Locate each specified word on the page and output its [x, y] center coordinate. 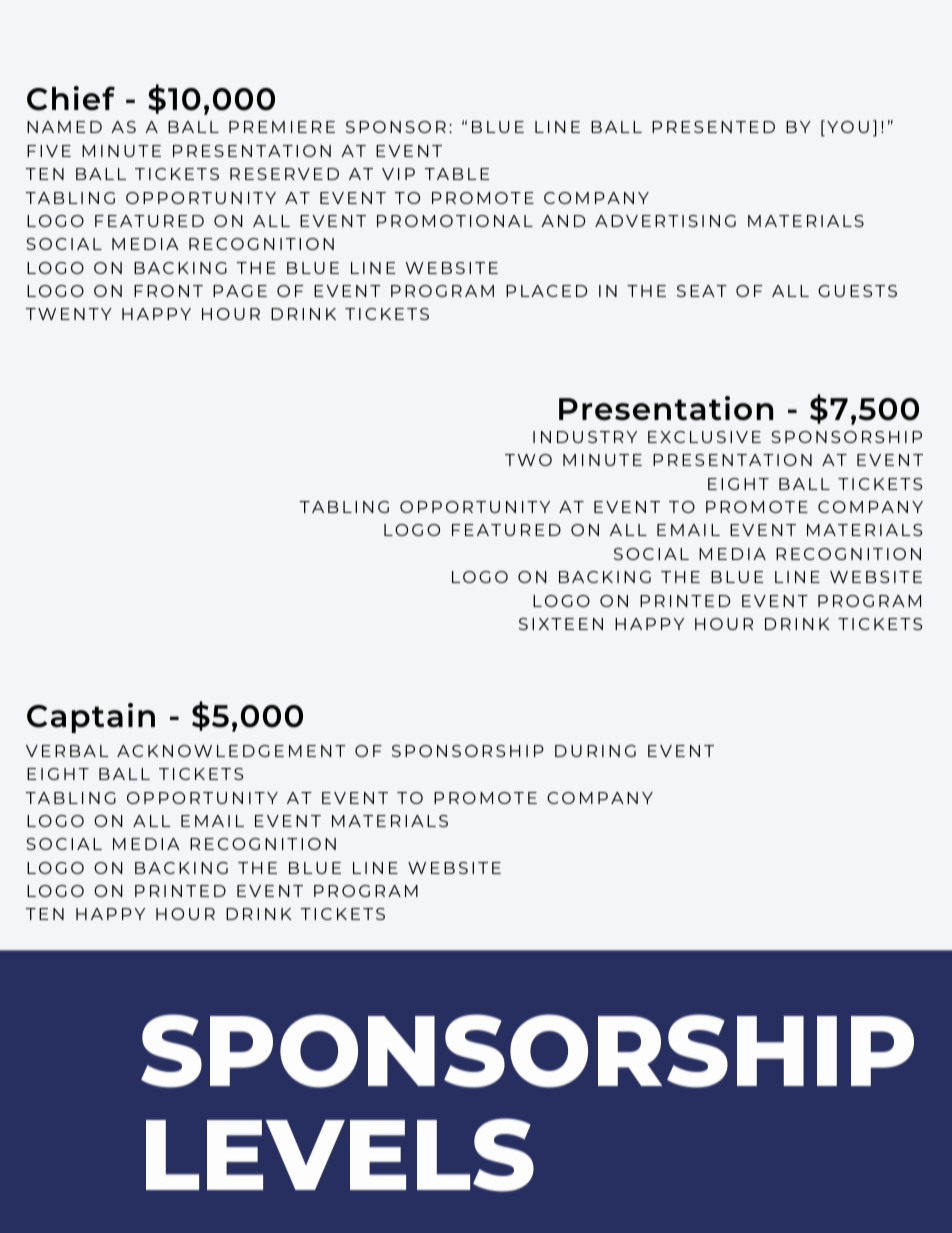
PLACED [546, 291]
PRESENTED [713, 127]
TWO [528, 460]
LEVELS [340, 1155]
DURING [595, 751]
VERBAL [67, 751]
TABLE [457, 174]
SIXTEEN [561, 624]
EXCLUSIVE [704, 437]
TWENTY [69, 314]
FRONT [168, 291]
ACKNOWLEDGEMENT [231, 751]
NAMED [64, 127]
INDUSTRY [585, 437]
